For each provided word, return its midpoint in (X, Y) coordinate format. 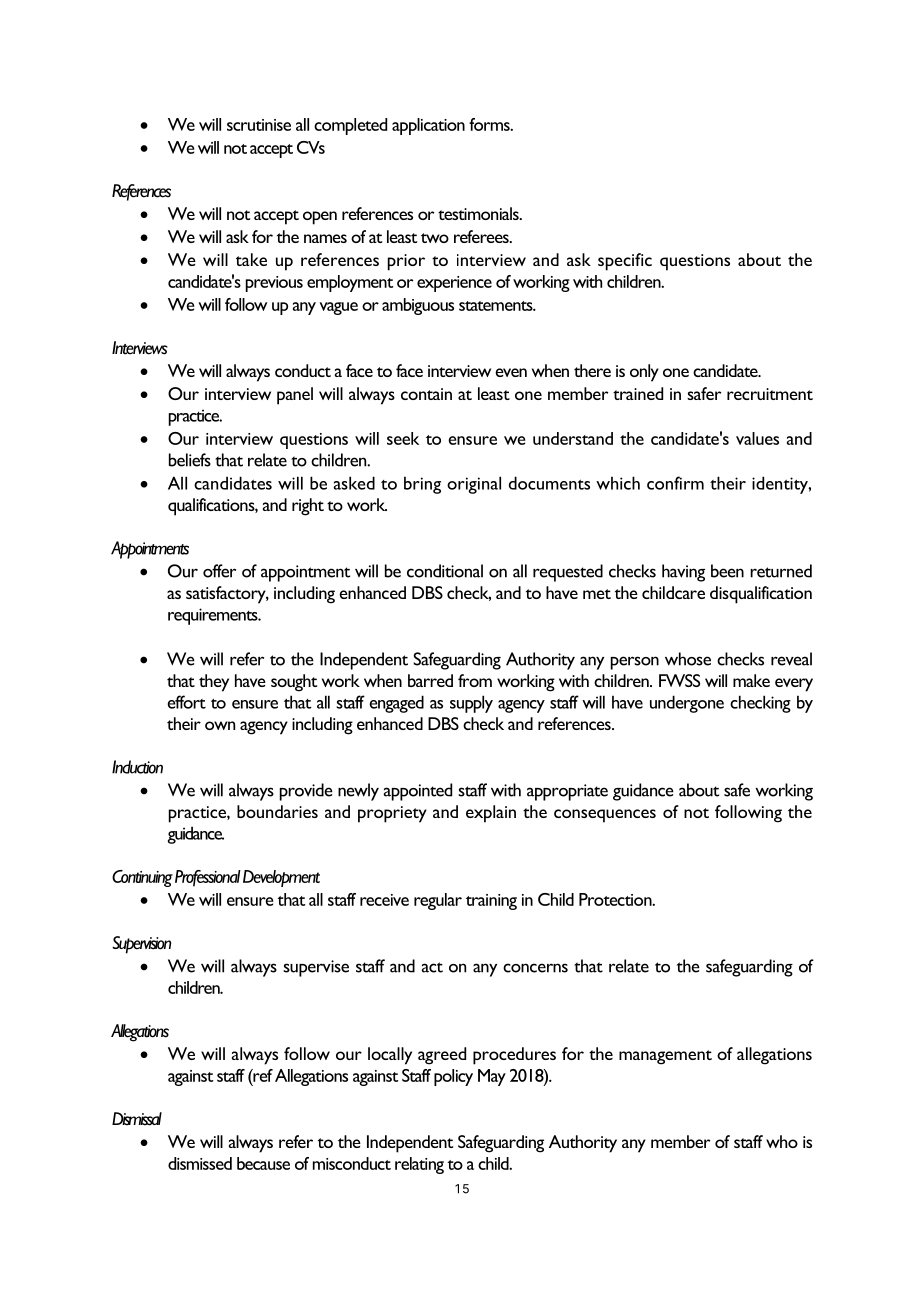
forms (490, 124)
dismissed (200, 1163)
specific (625, 262)
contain (426, 394)
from (475, 680)
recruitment (770, 394)
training (491, 902)
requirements (214, 616)
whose (688, 659)
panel (295, 396)
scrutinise (259, 125)
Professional (208, 878)
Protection (616, 899)
